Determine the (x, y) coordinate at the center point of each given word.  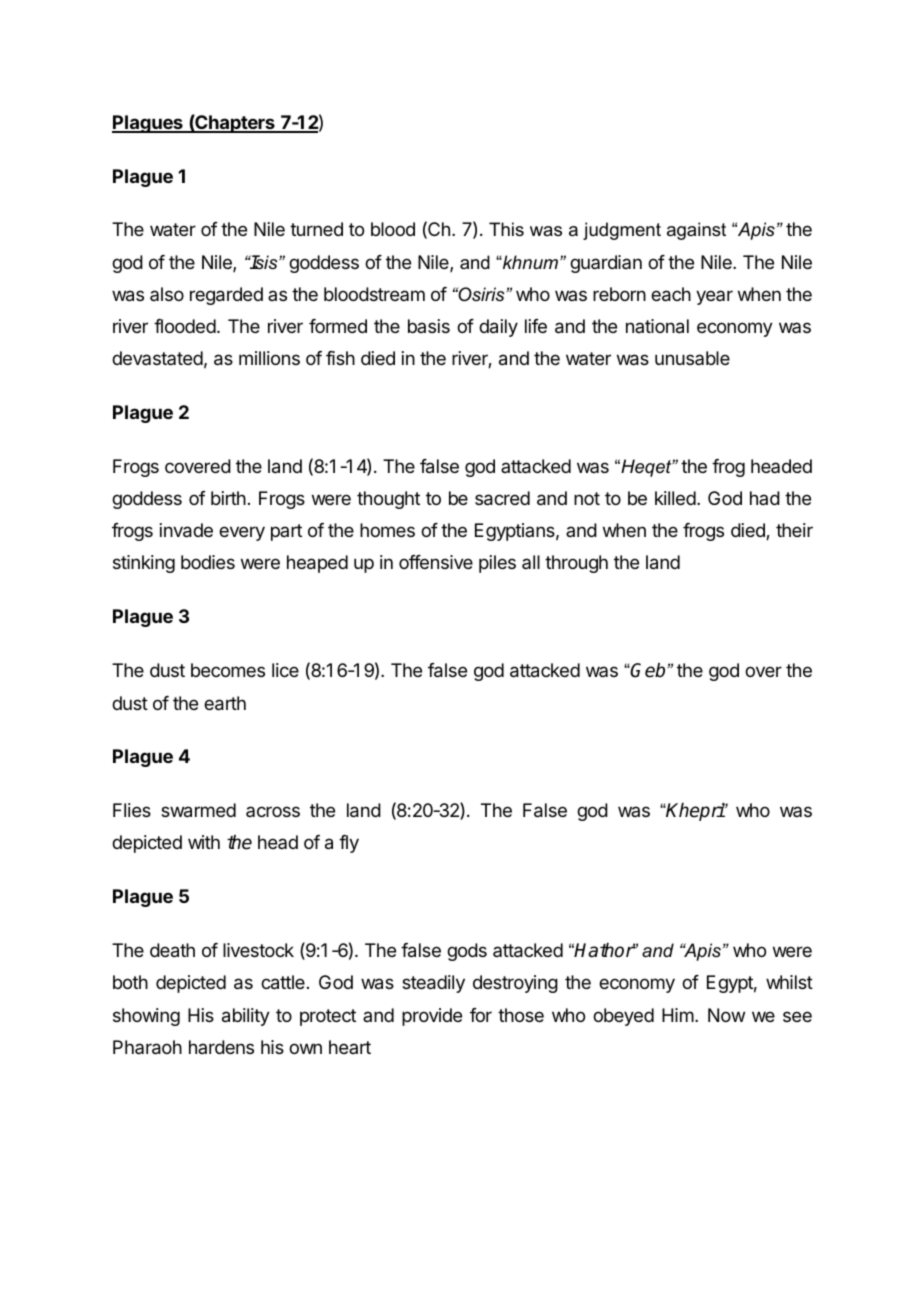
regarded (226, 296)
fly (349, 844)
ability (246, 1017)
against (696, 231)
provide (432, 1017)
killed (675, 498)
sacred (502, 498)
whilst (789, 982)
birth (228, 498)
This (506, 229)
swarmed (198, 810)
